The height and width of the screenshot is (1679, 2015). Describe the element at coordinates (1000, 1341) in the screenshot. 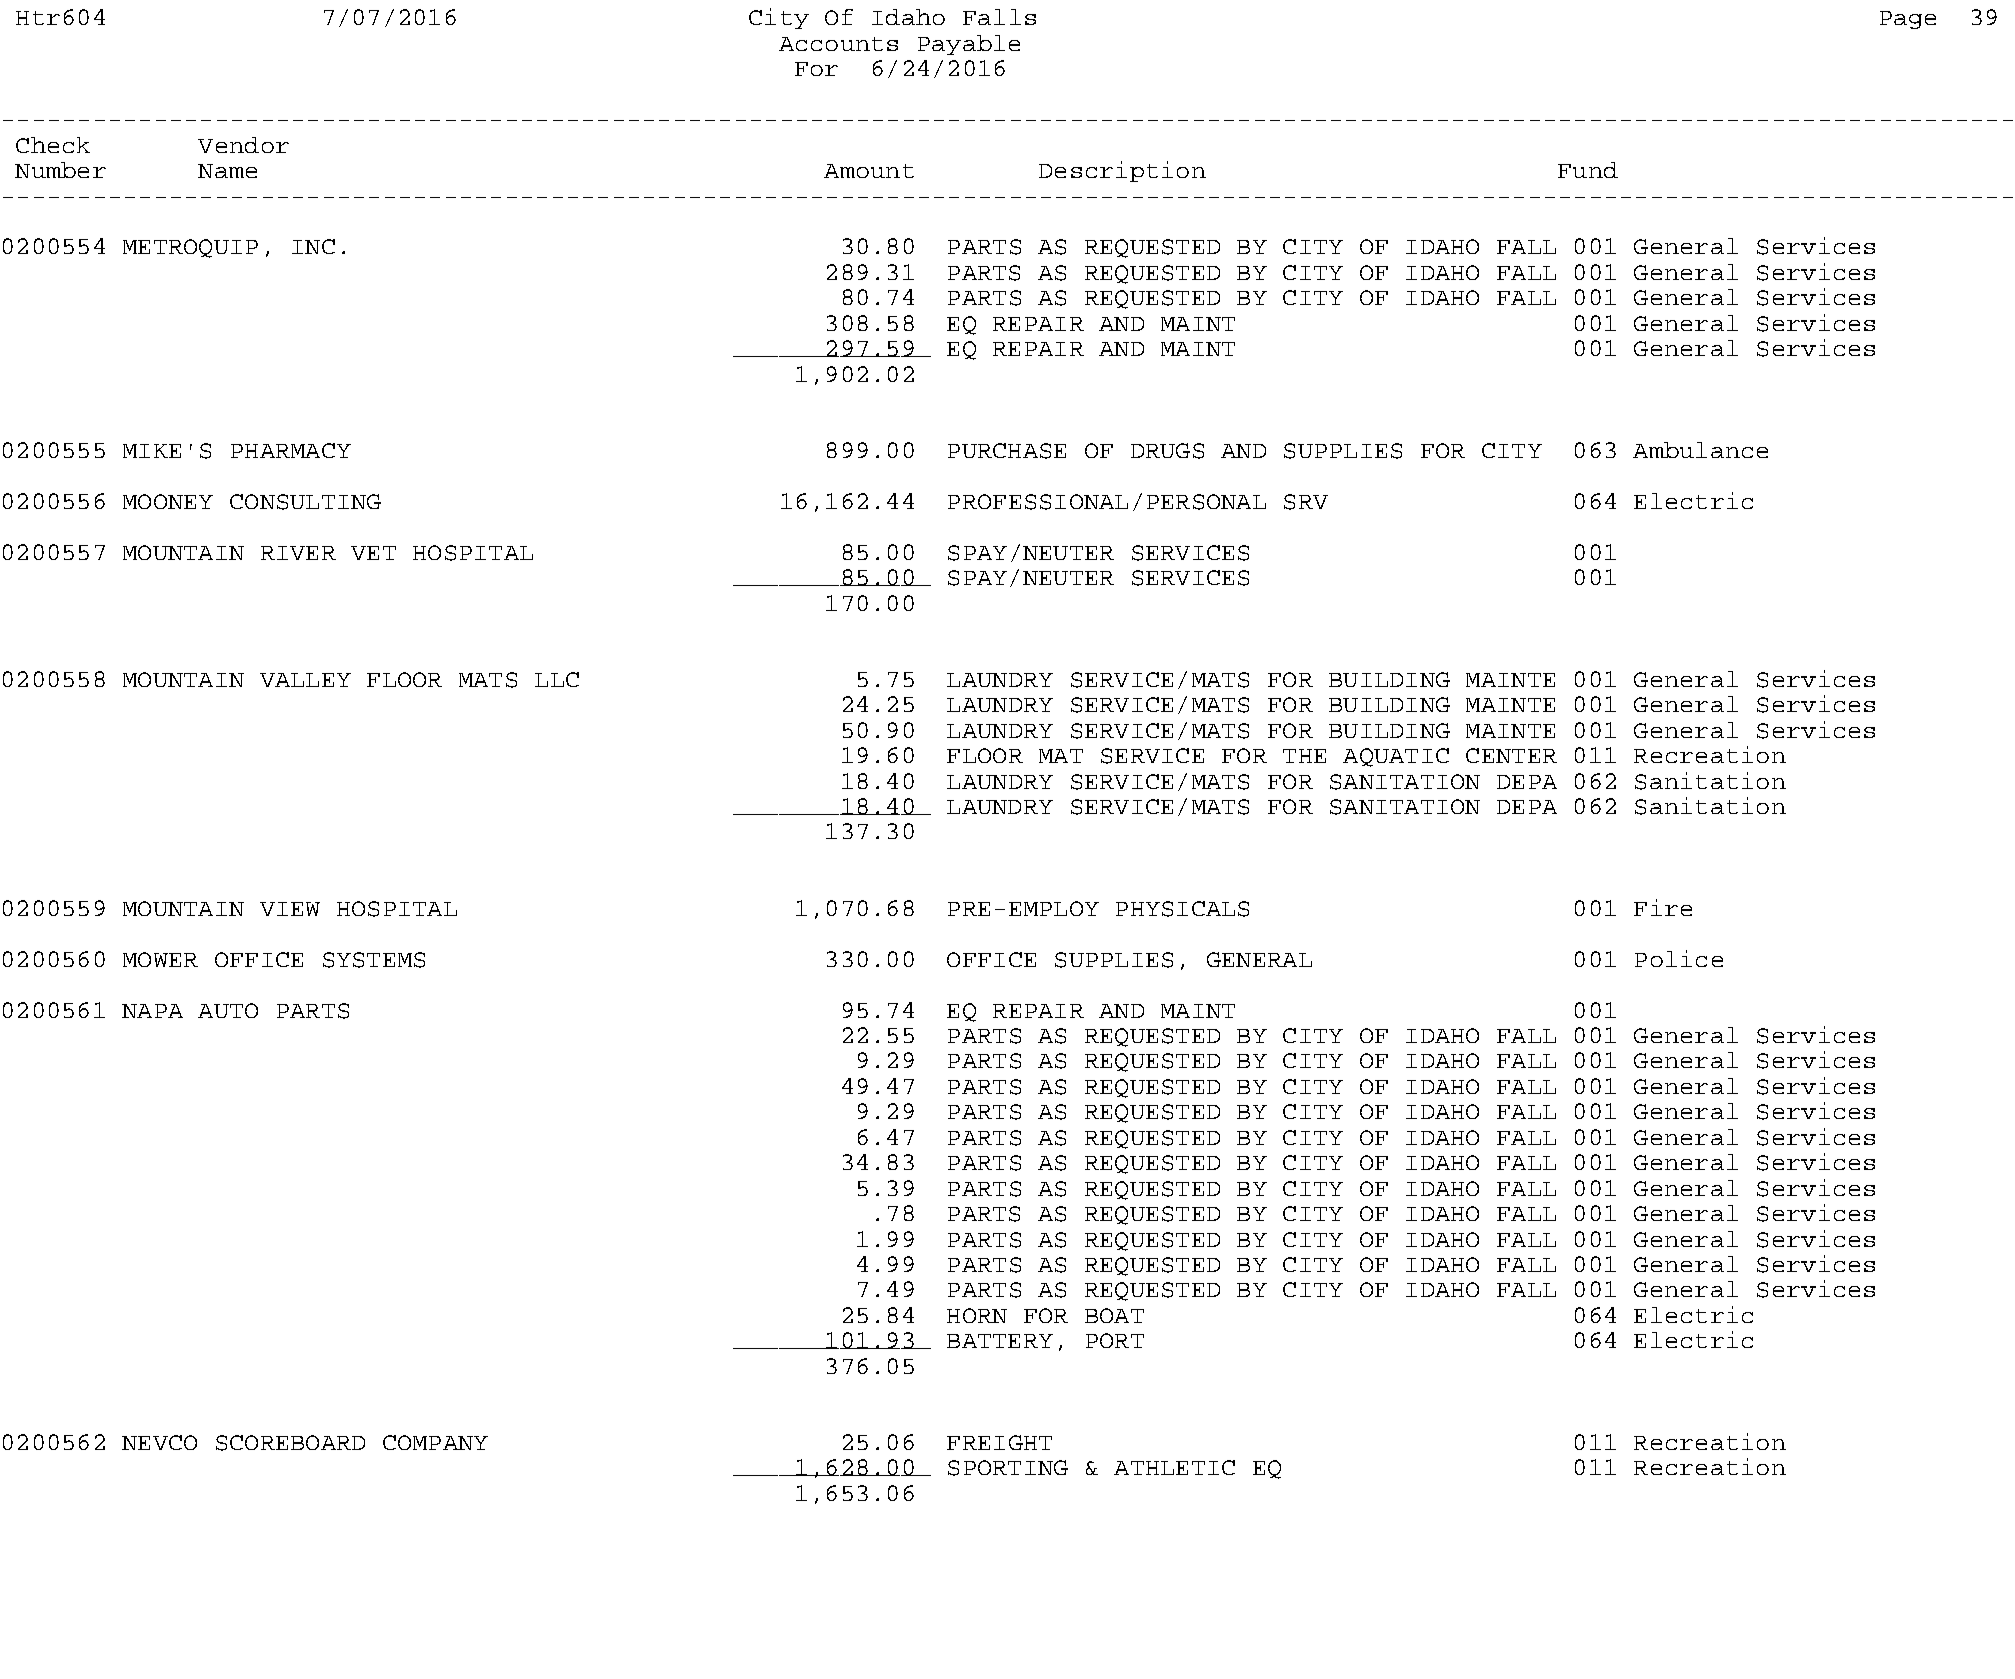

I see `BATTERY` at that location.
